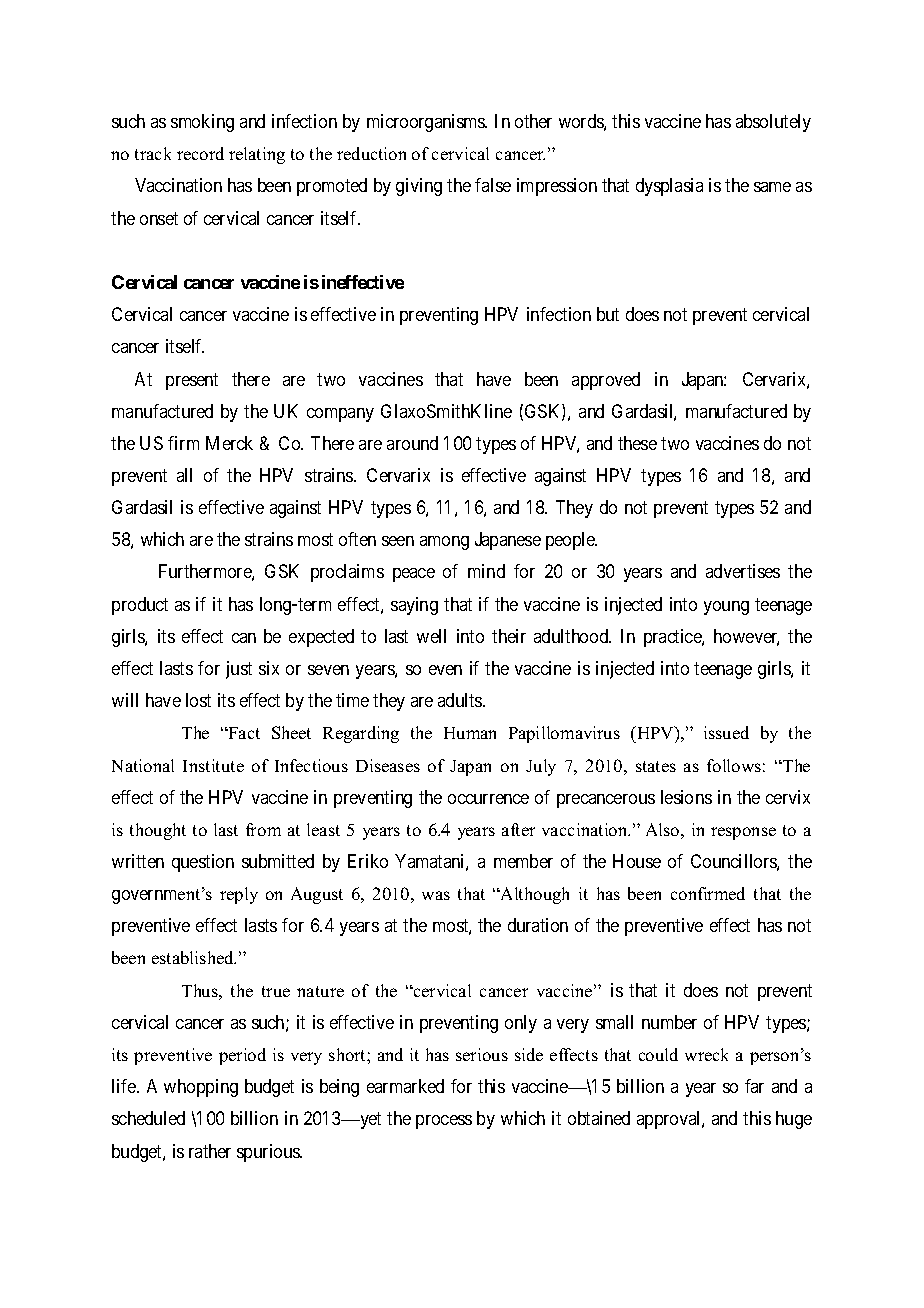  Describe the element at coordinates (412, 443) in the document. I see `around` at that location.
